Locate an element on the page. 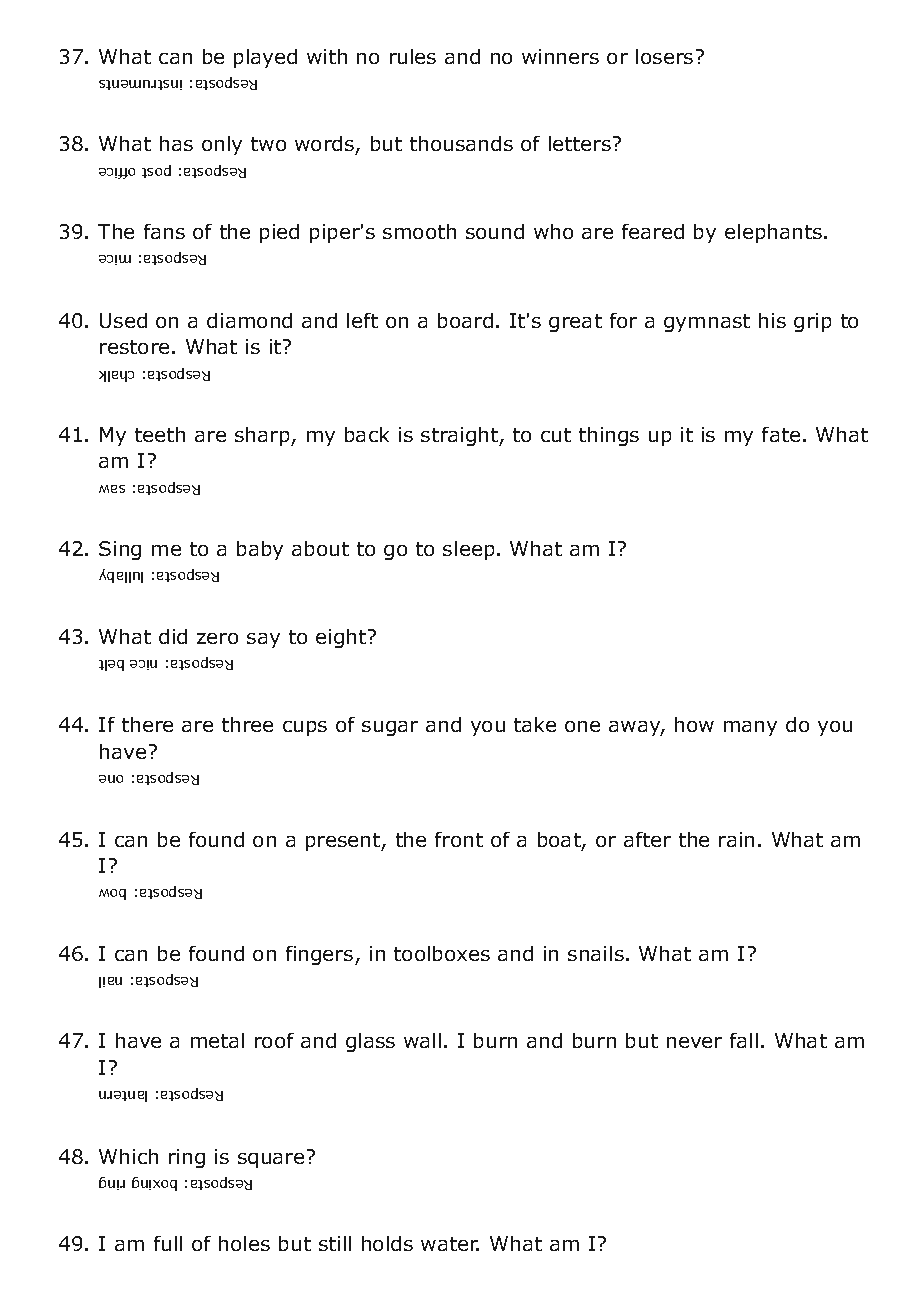 The height and width of the image is (1307, 924). water is located at coordinates (450, 1244).
